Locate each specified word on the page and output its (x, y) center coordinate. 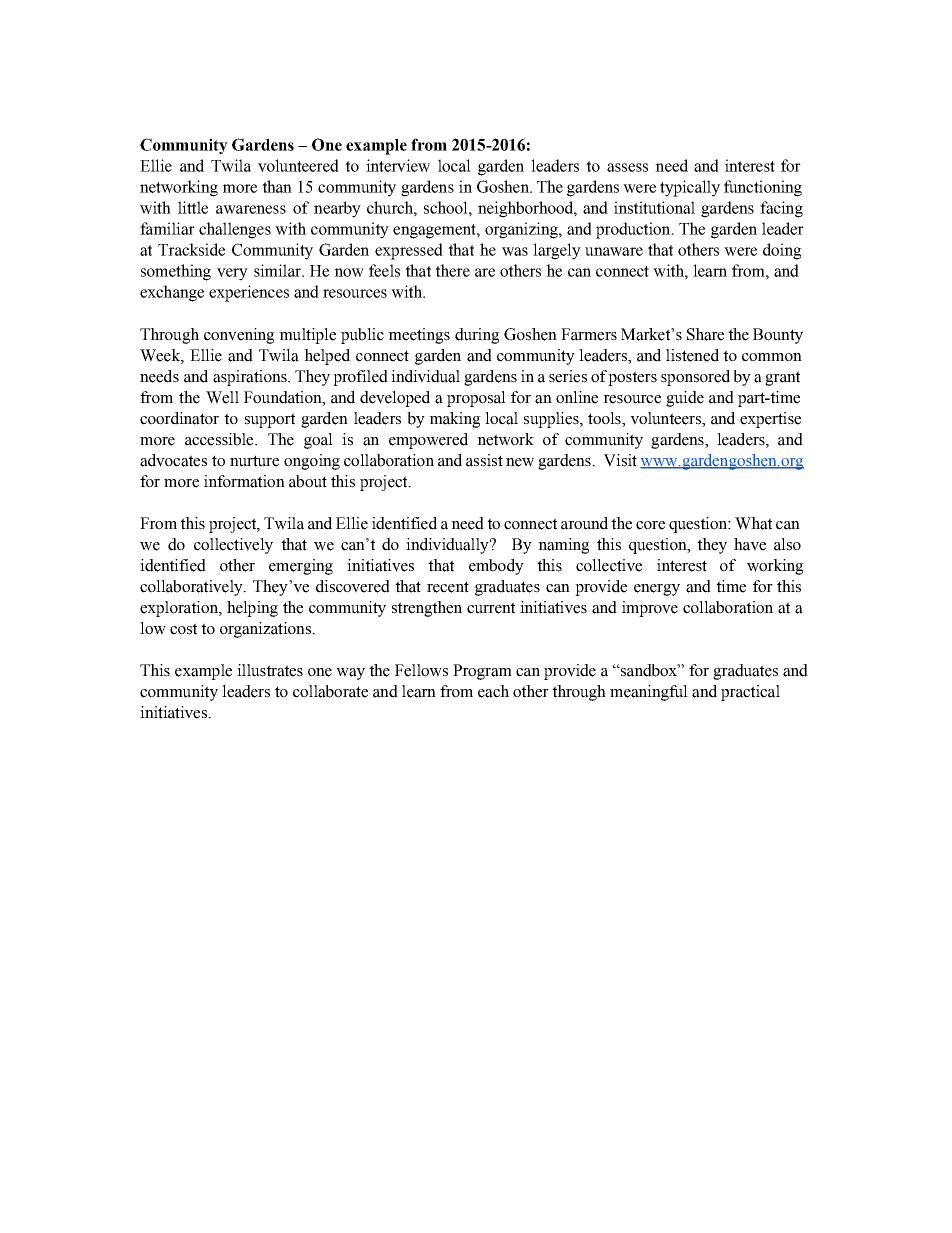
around (584, 523)
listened (692, 355)
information (244, 481)
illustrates (270, 670)
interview (398, 165)
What (753, 523)
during (477, 336)
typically (690, 188)
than (277, 186)
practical (750, 693)
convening (239, 336)
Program (482, 672)
